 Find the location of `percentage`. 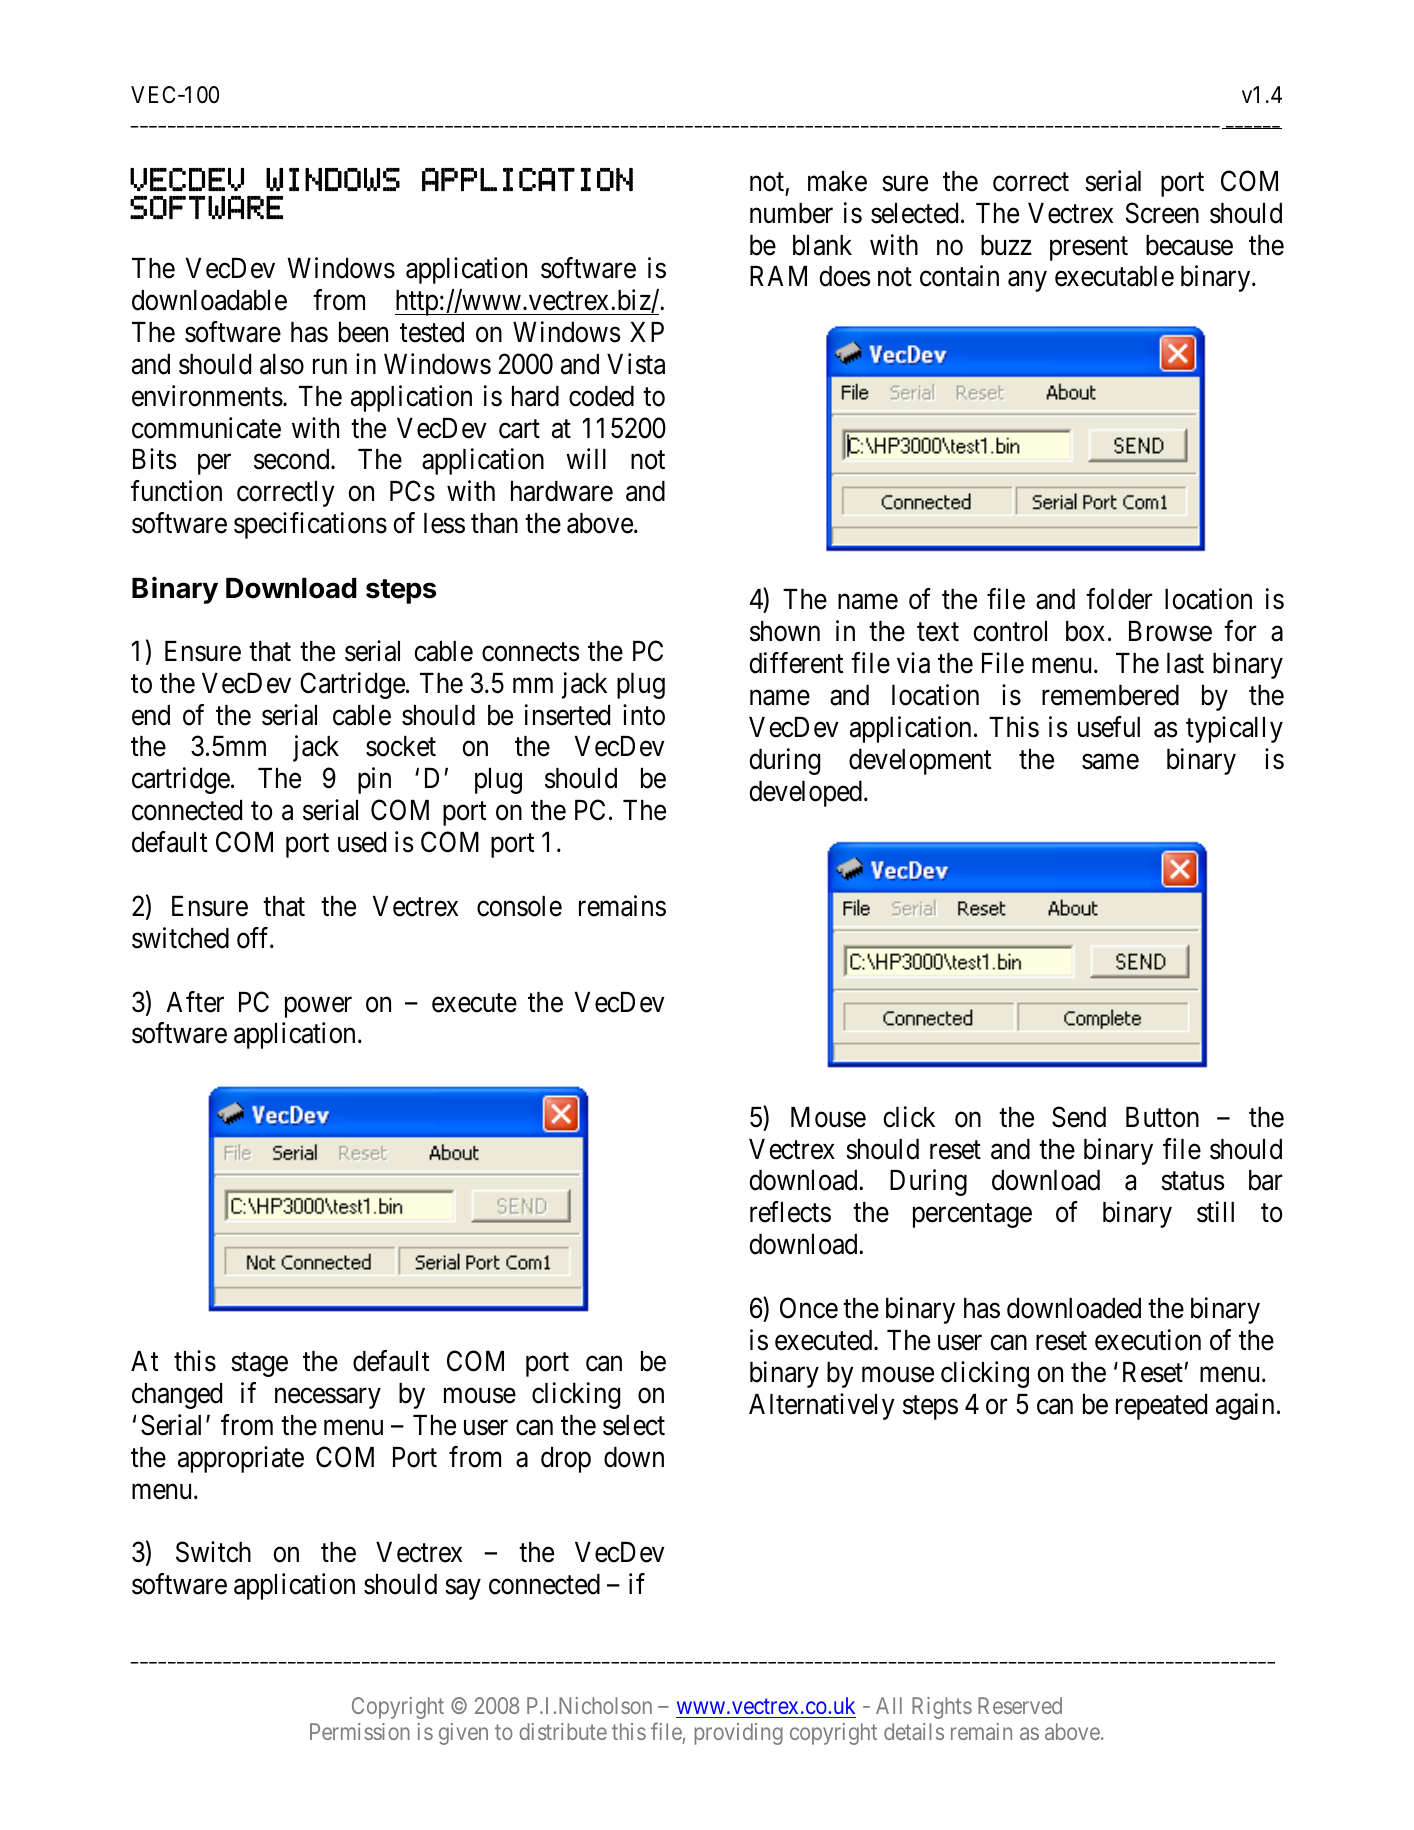

percentage is located at coordinates (972, 1216).
